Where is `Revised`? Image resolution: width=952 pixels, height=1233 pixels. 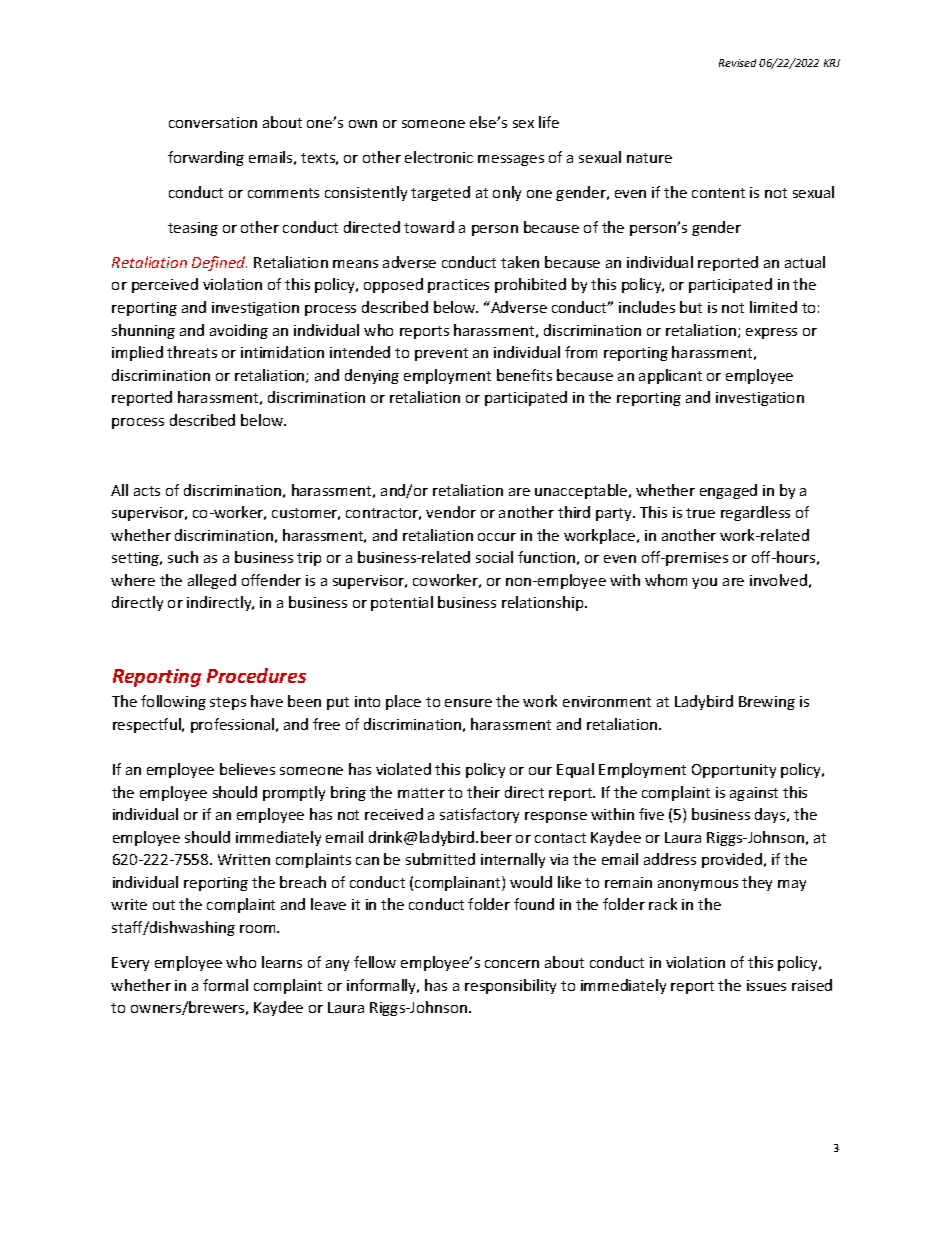
Revised is located at coordinates (737, 63).
